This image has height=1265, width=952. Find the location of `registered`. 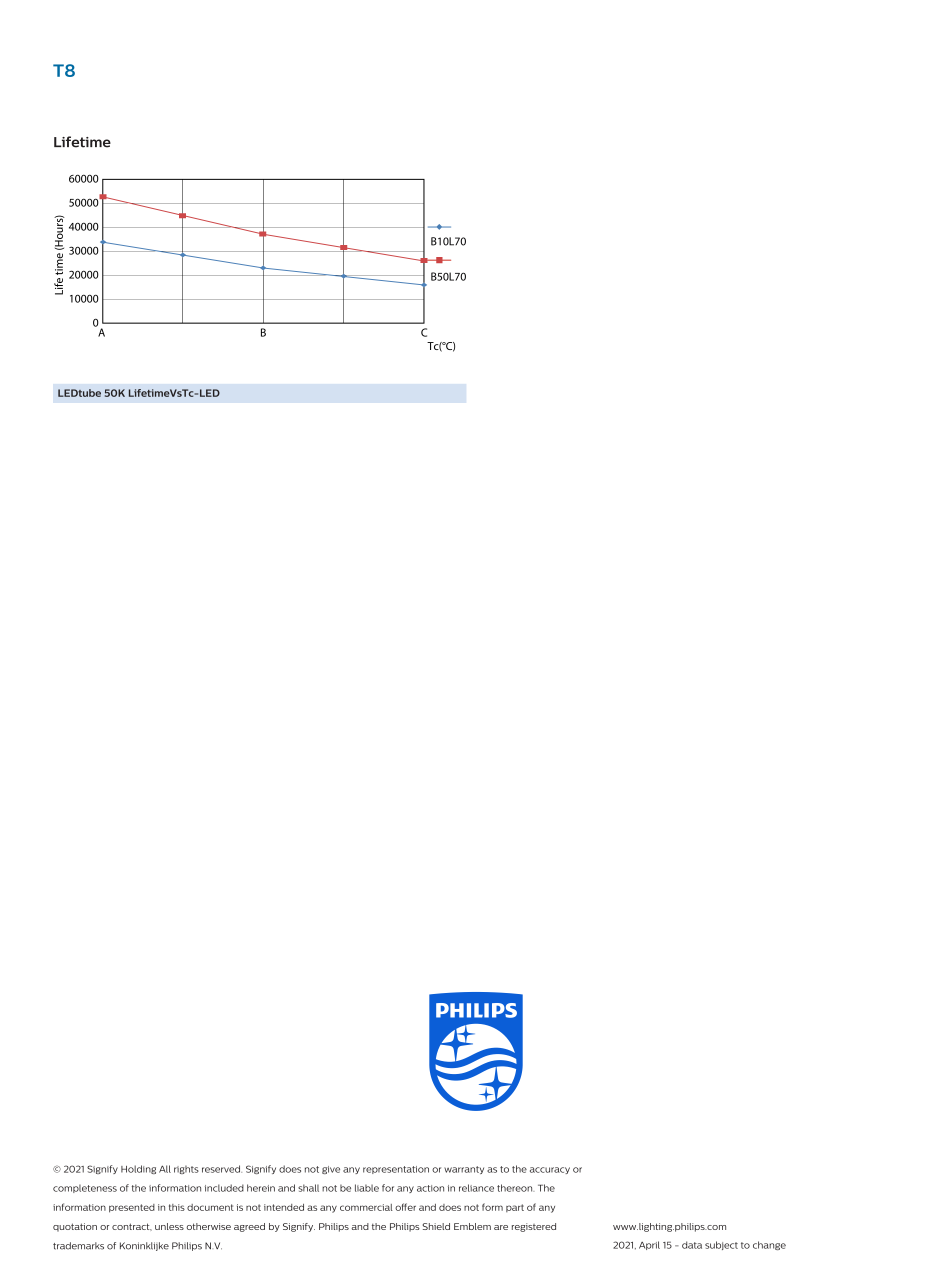

registered is located at coordinates (534, 1227).
